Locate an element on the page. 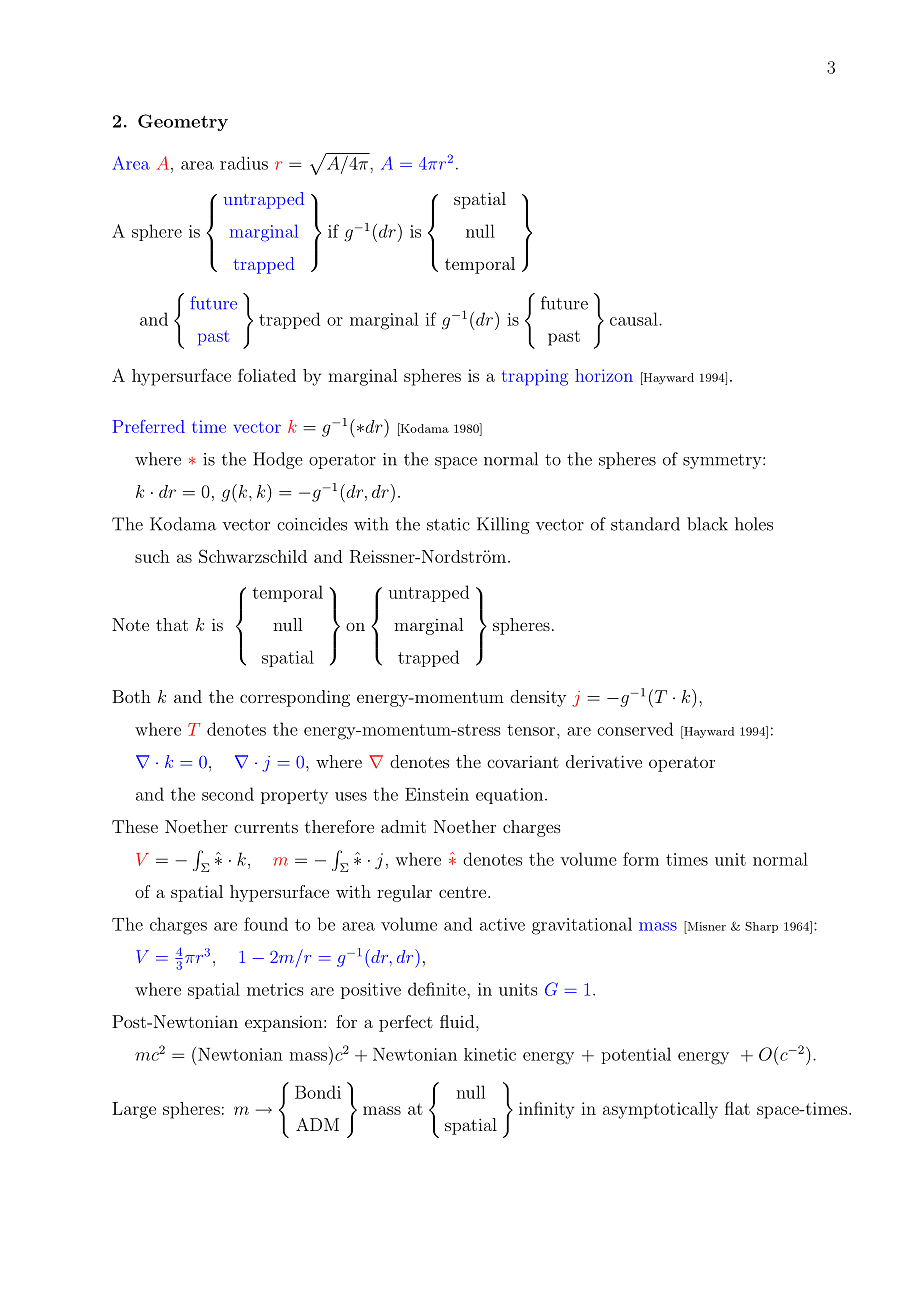 The image size is (924, 1308). Hodge is located at coordinates (278, 460).
